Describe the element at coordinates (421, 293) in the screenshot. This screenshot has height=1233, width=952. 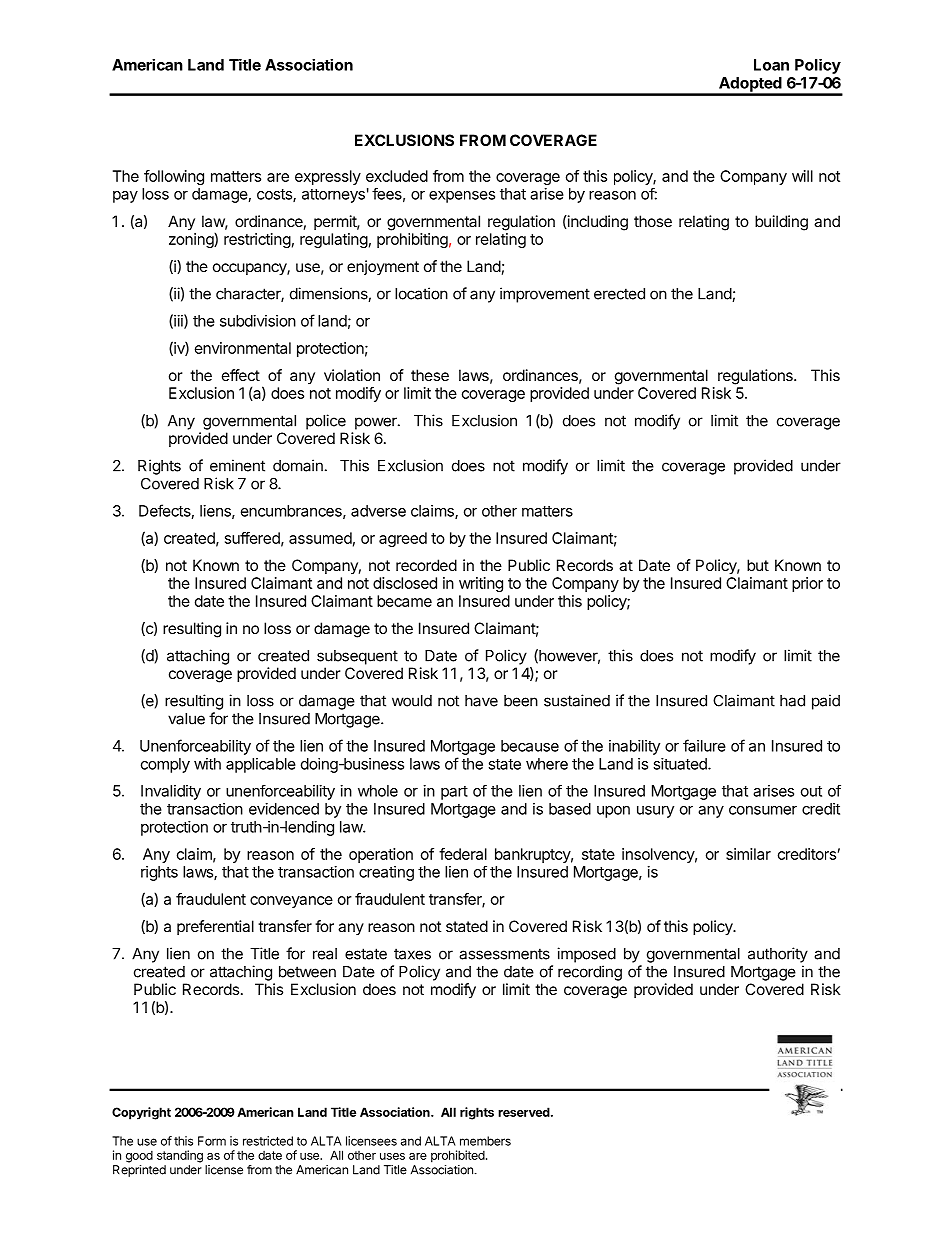
I see `location` at that location.
